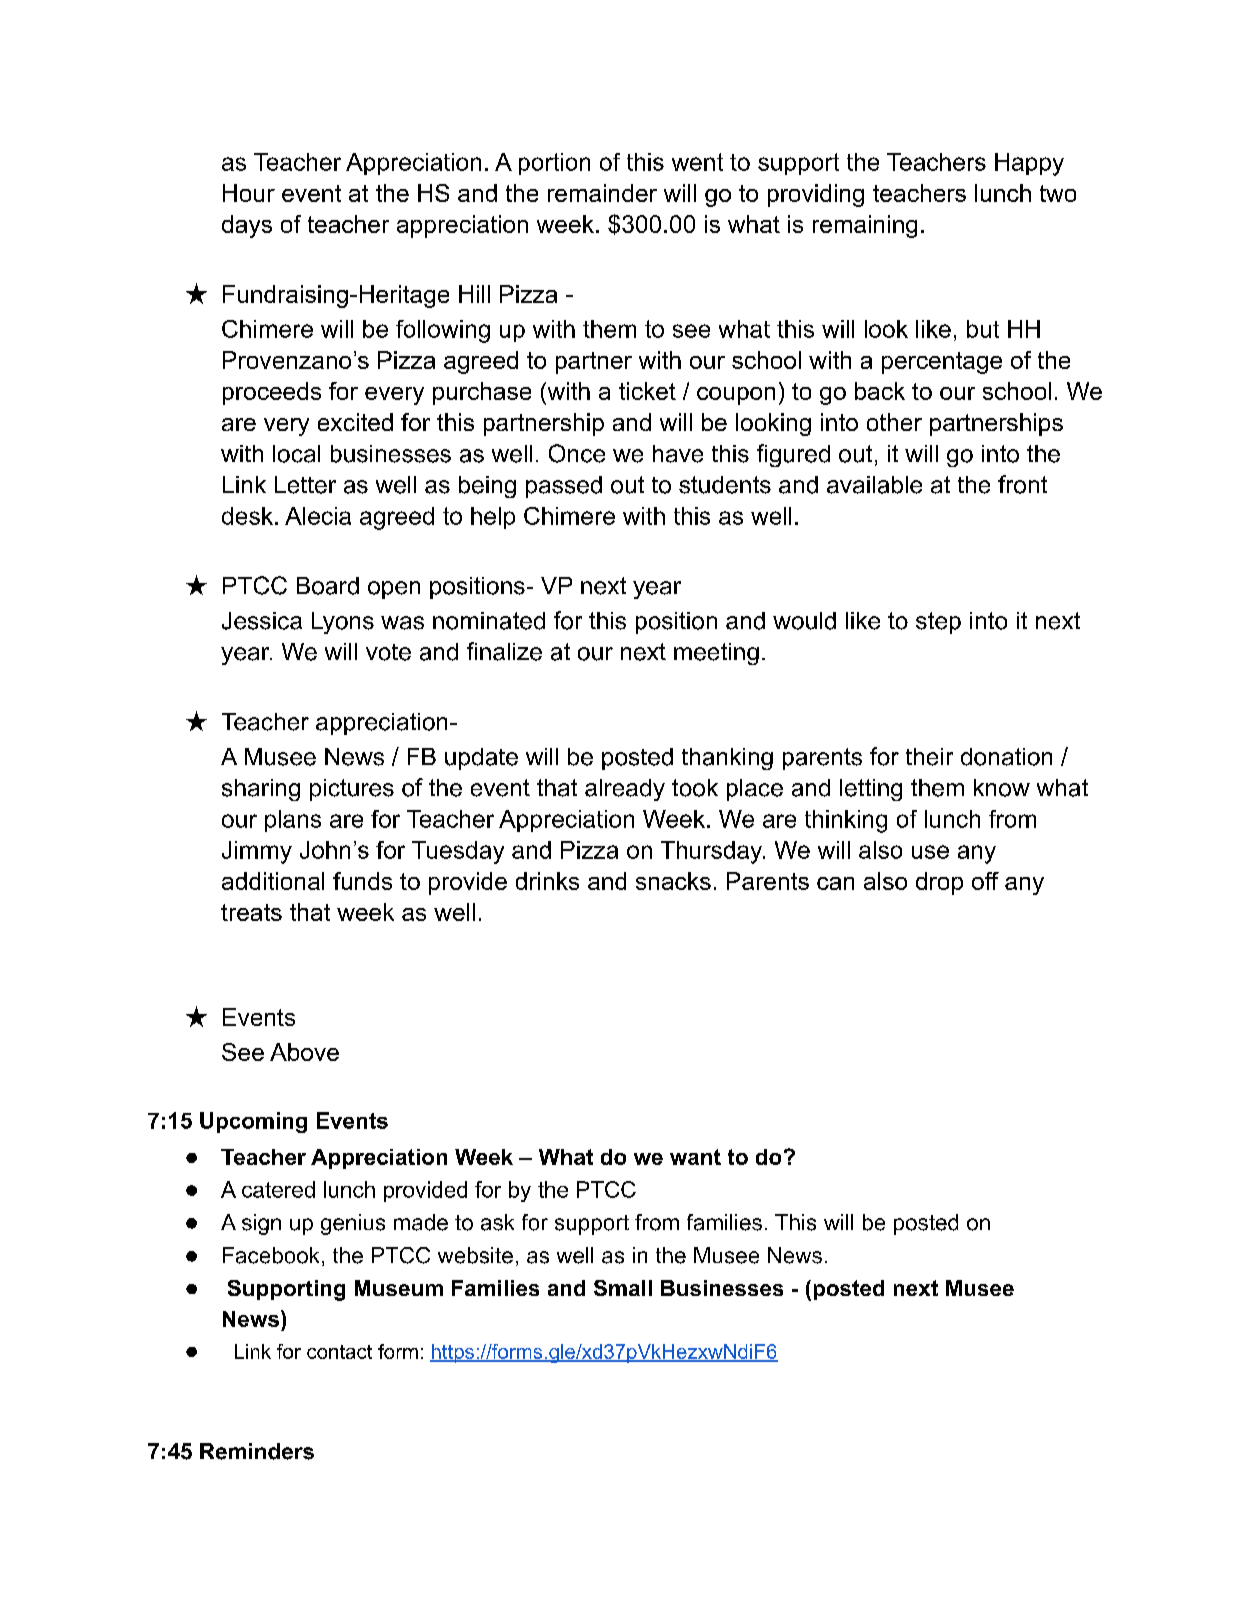 This document has height=1622, width=1253. Describe the element at coordinates (894, 422) in the document. I see `other` at that location.
